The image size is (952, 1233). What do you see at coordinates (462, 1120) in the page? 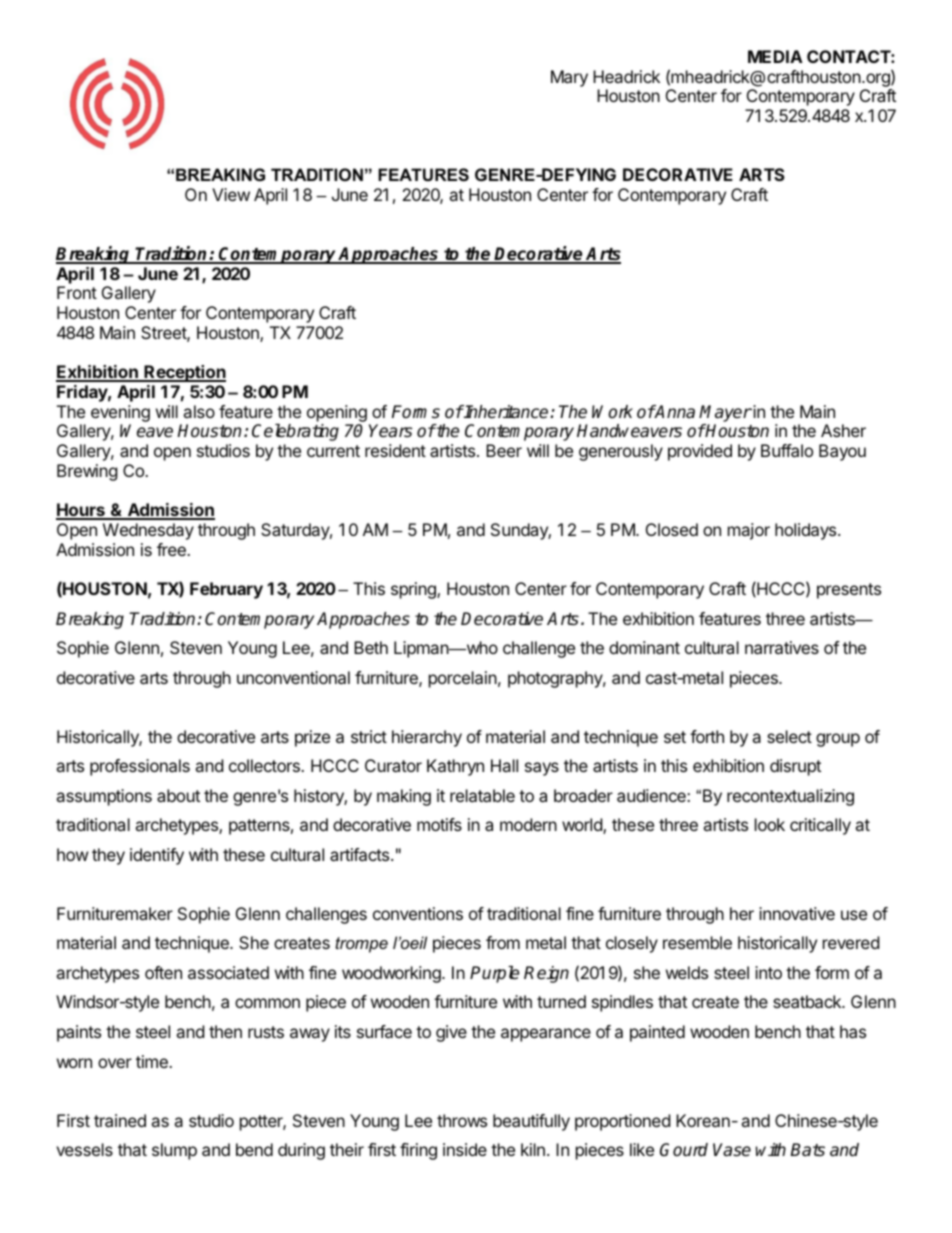
I see `throws` at bounding box center [462, 1120].
